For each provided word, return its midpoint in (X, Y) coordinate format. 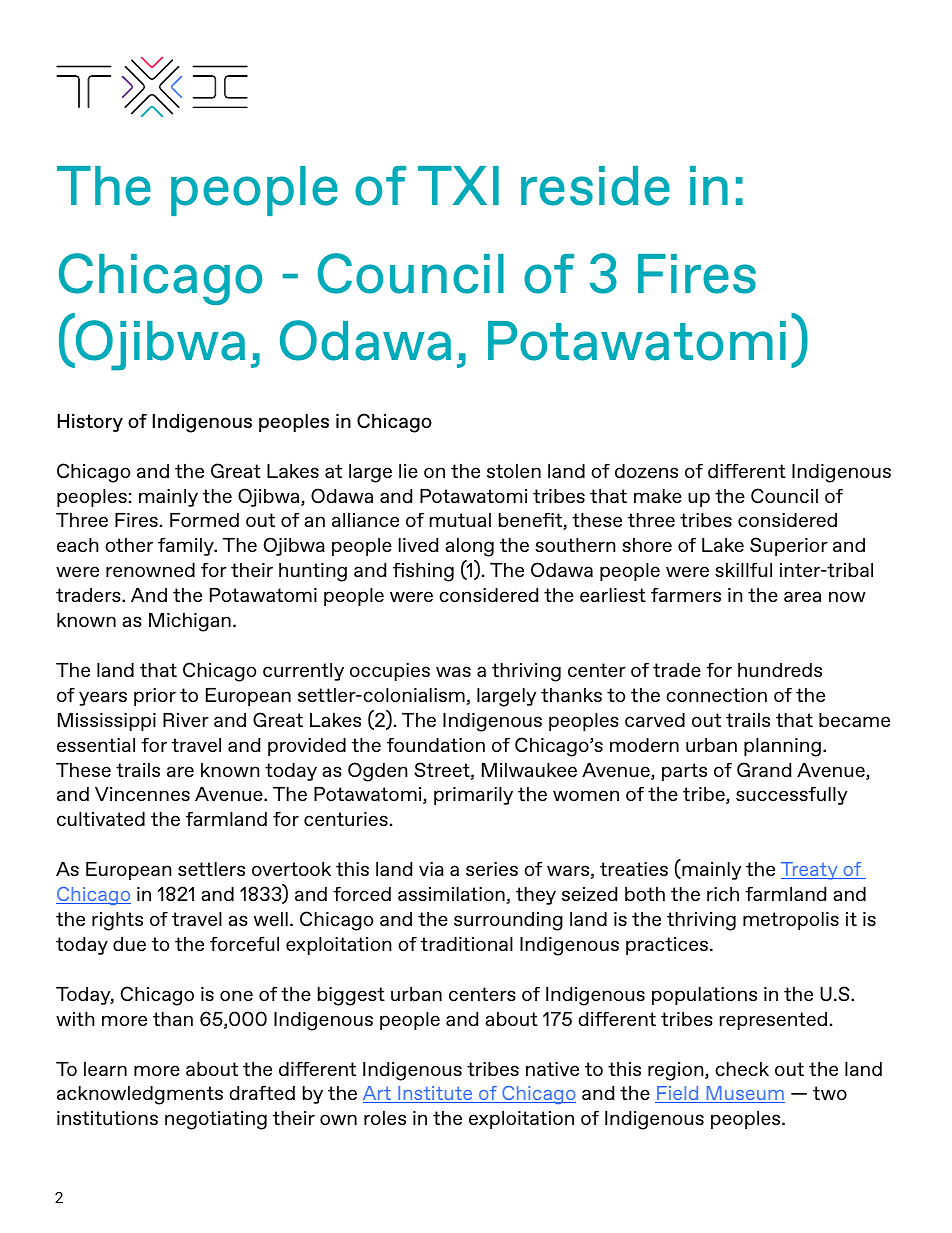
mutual (460, 520)
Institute (435, 1094)
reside (595, 186)
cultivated (101, 819)
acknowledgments (140, 1095)
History (90, 423)
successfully (792, 796)
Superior (789, 546)
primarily (473, 796)
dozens (646, 471)
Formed (204, 520)
